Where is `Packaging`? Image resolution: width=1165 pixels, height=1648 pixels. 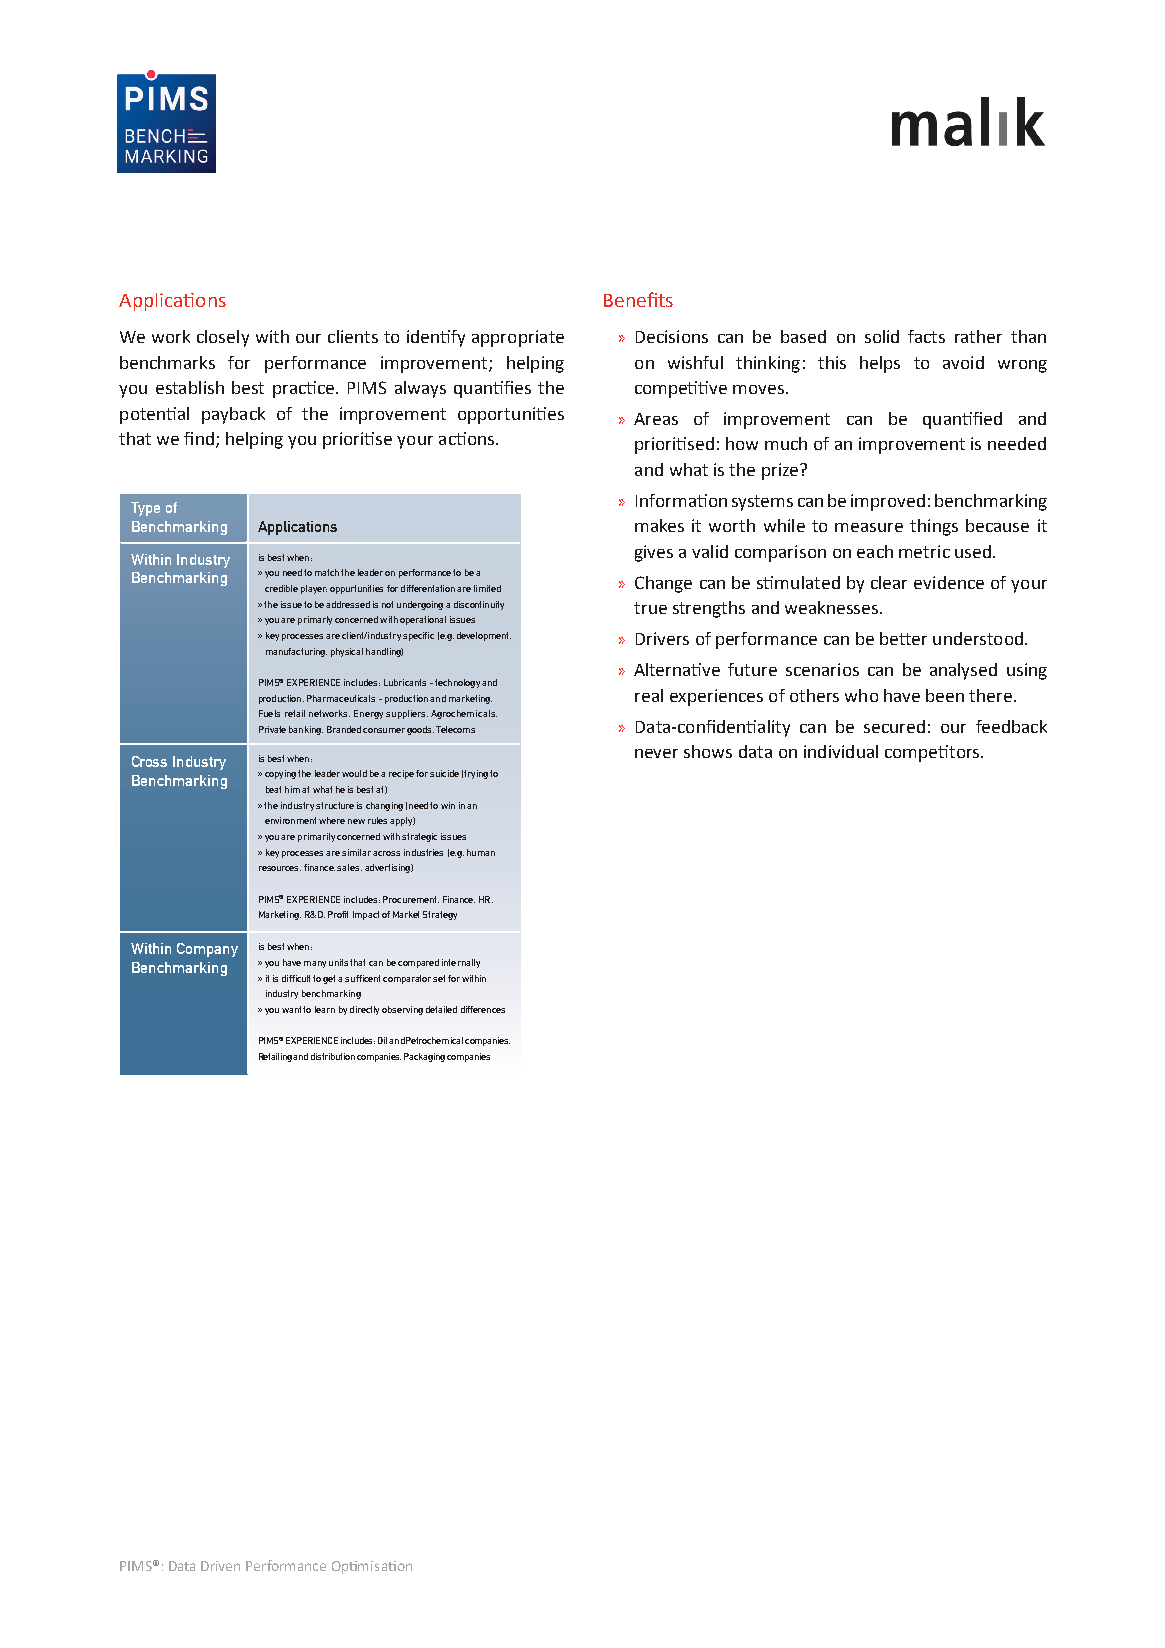
Packaging is located at coordinates (424, 1057).
